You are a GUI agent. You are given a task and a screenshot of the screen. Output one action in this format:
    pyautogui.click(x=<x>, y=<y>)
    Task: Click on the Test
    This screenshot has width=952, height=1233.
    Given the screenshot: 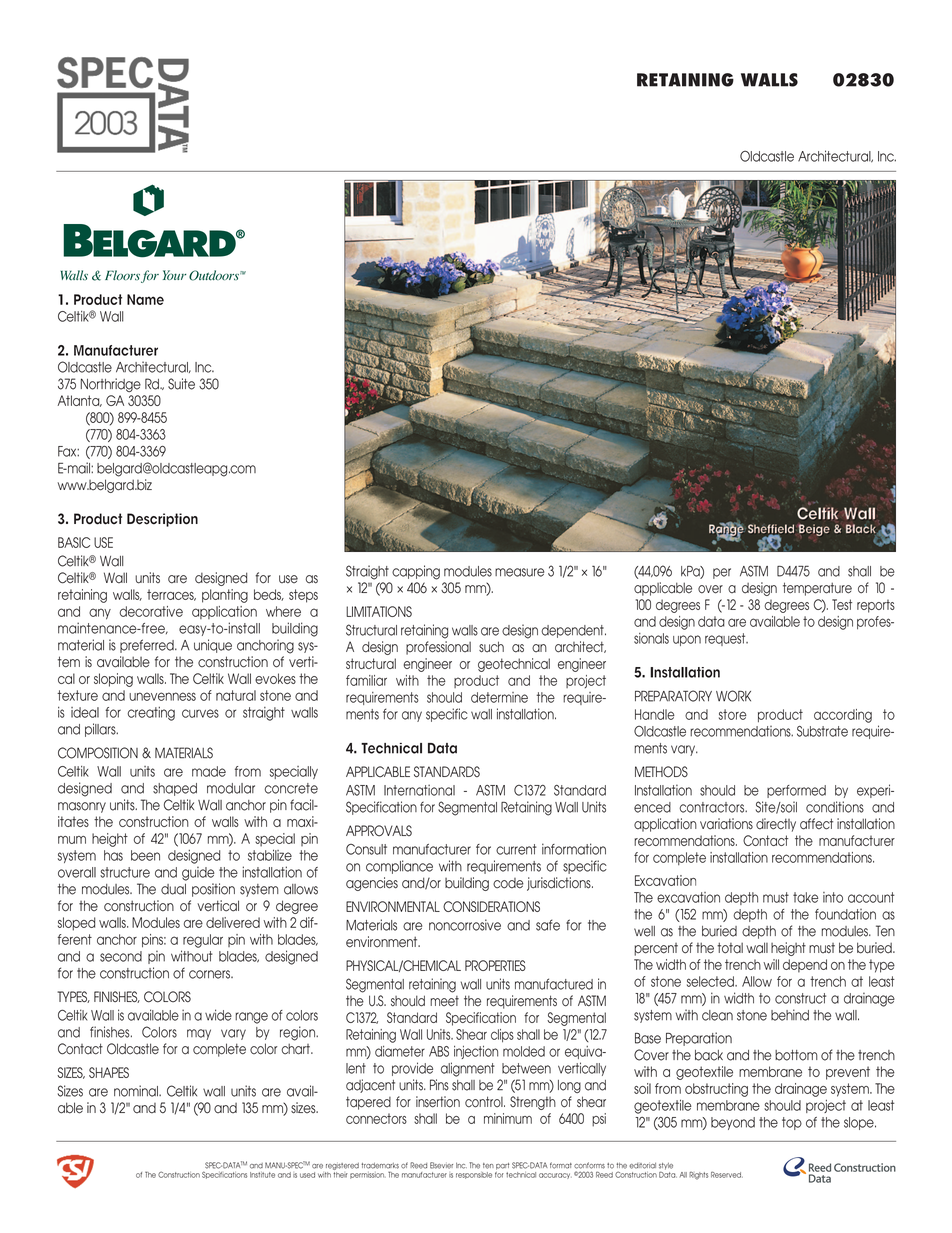 What is the action you would take?
    pyautogui.click(x=842, y=604)
